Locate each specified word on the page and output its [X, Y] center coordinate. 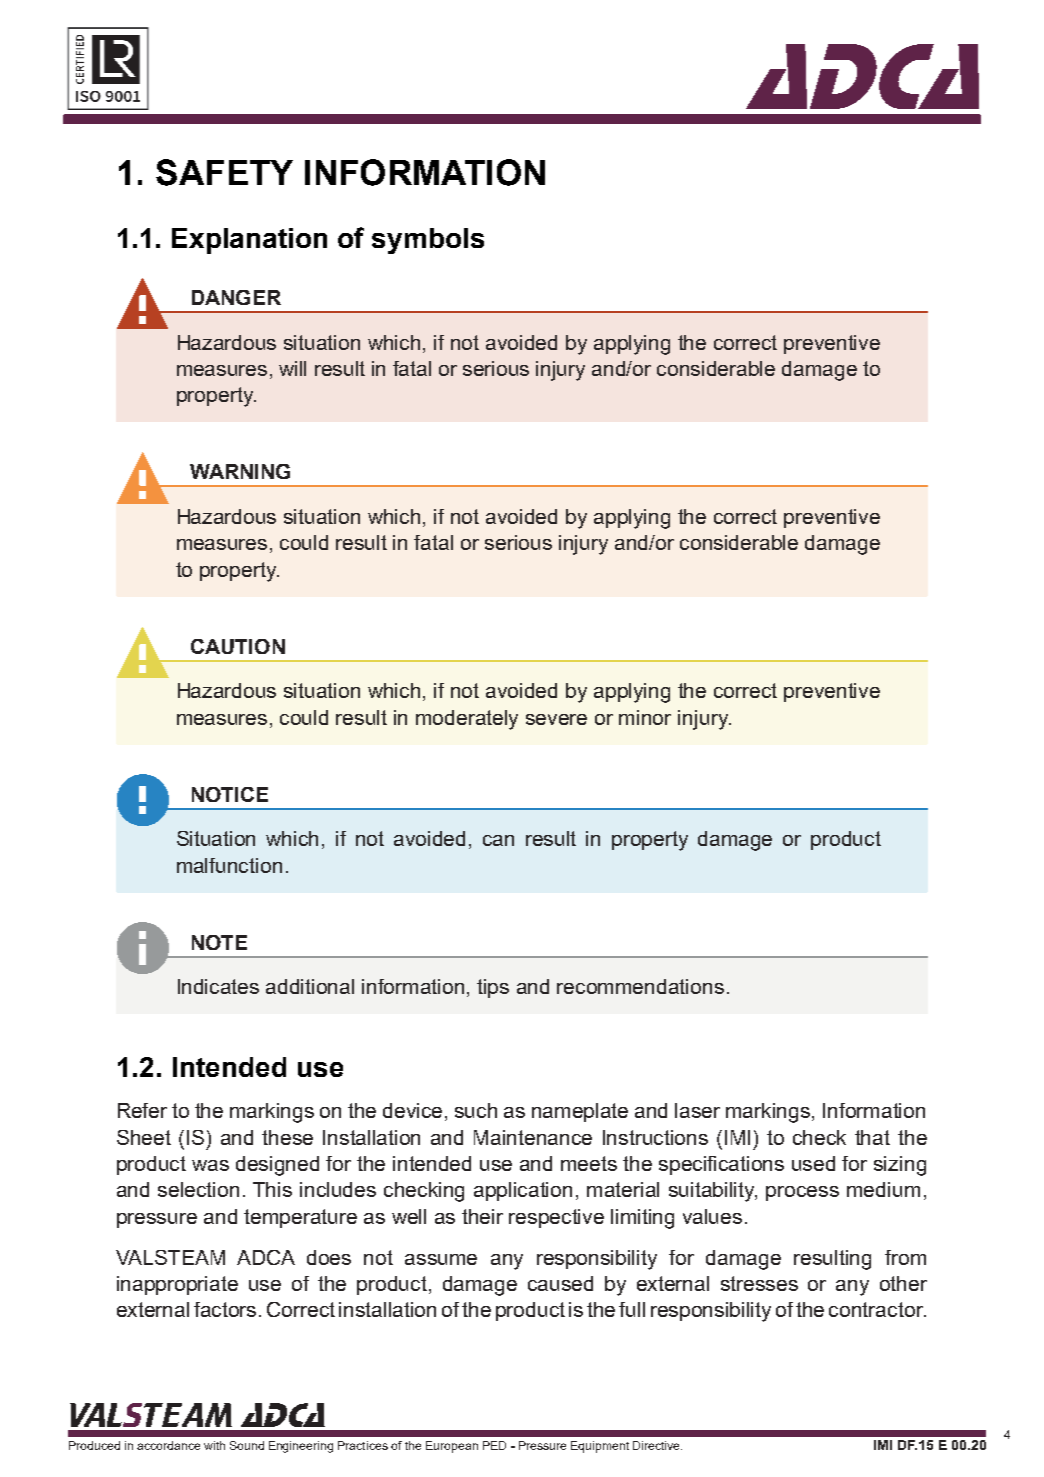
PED [494, 1445]
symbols [428, 241]
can [498, 840]
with [214, 1445]
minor [645, 717]
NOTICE [230, 794]
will [292, 368]
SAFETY [224, 172]
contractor [877, 1309]
